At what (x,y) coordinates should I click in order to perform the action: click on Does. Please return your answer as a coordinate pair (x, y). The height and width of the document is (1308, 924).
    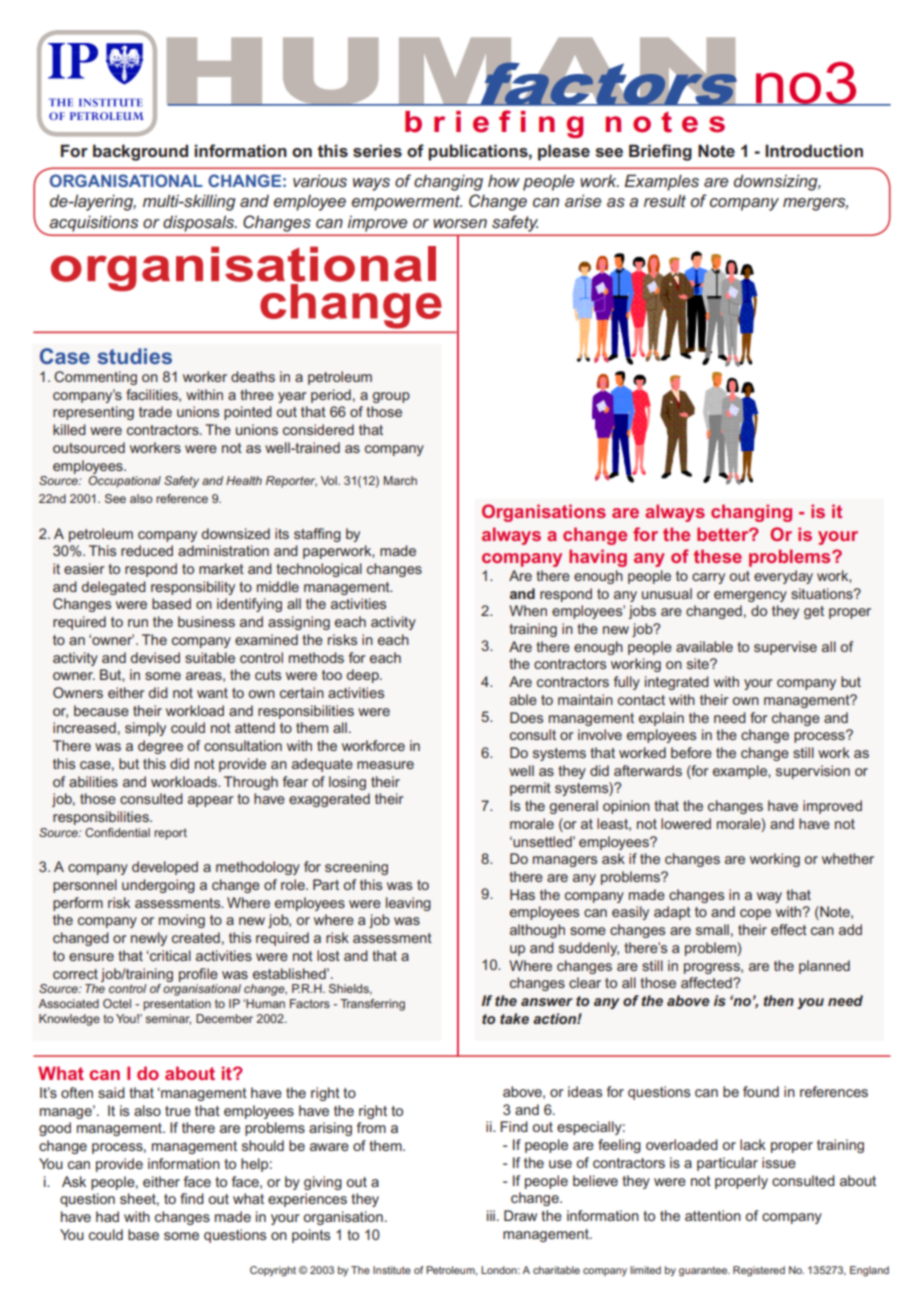
    Looking at the image, I should click on (526, 717).
